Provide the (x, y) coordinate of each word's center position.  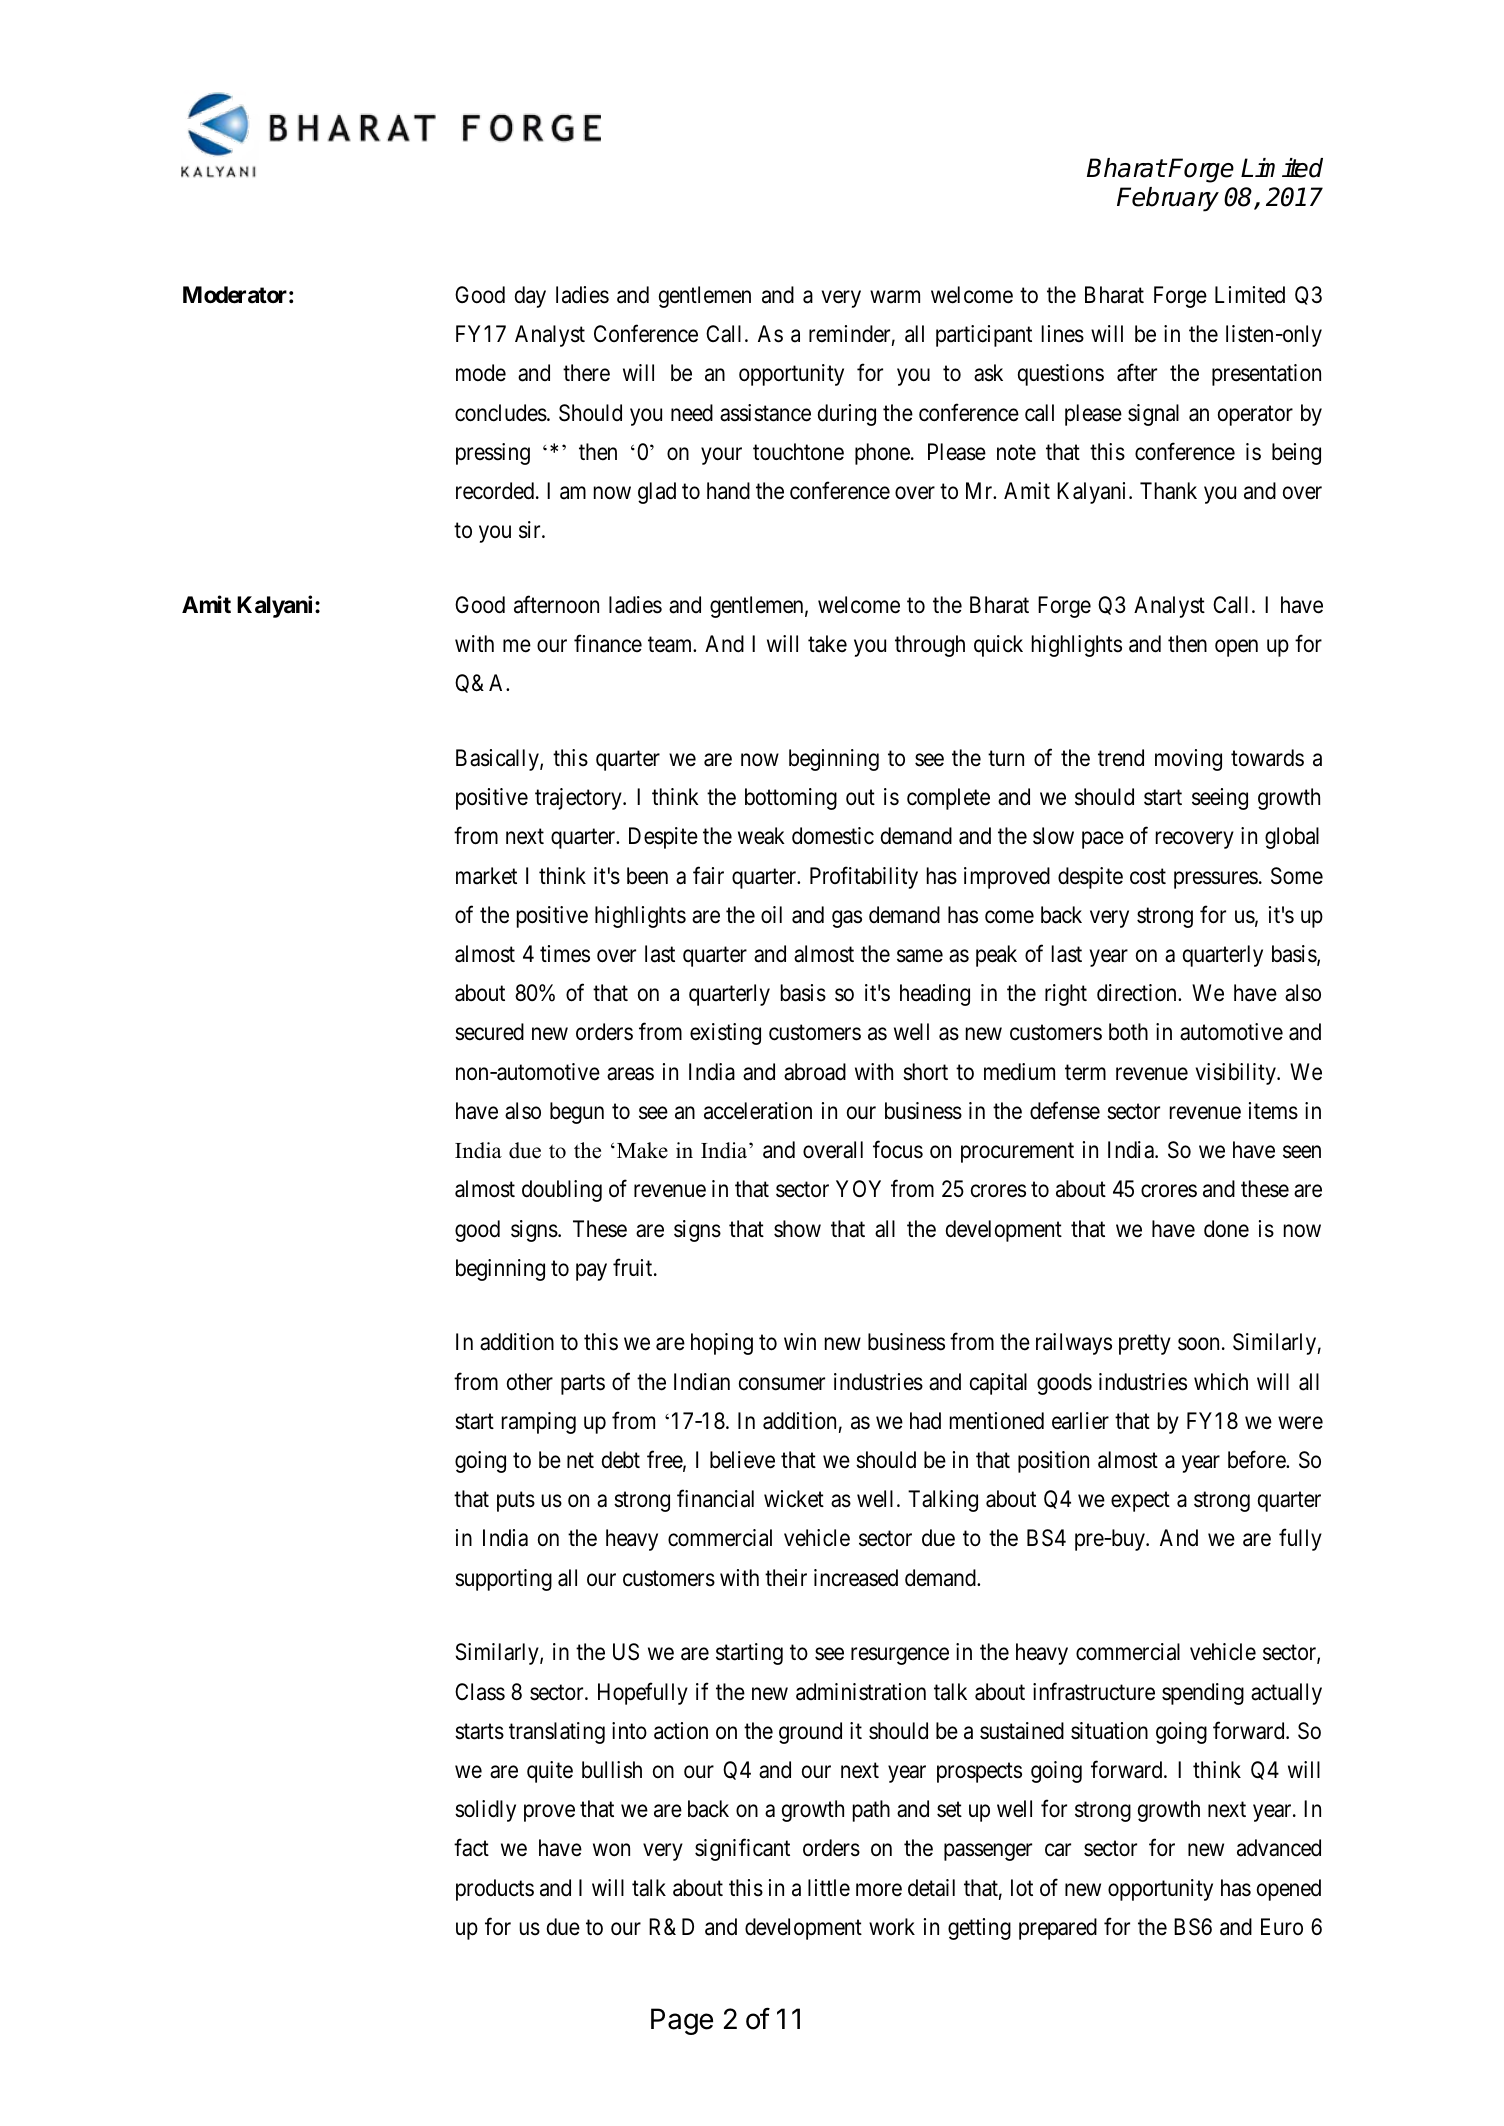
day (530, 297)
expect (1140, 1502)
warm (895, 297)
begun (577, 1113)
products (495, 1890)
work (892, 1926)
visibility (1237, 1074)
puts (516, 1502)
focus (898, 1150)
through (930, 646)
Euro (1282, 1926)
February (1168, 199)
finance (608, 644)
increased (856, 1578)
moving (1188, 760)
